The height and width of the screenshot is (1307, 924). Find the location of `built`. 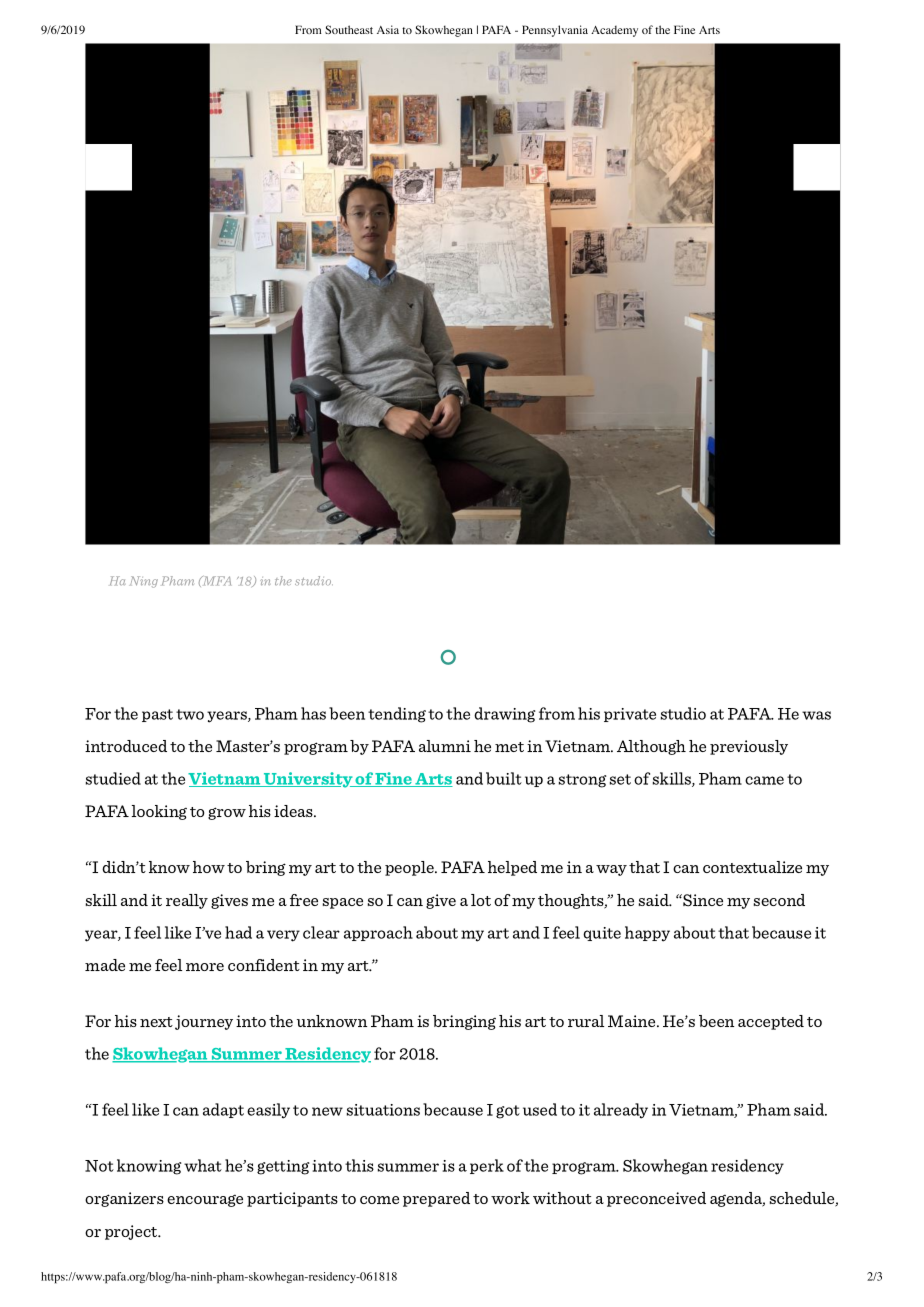

built is located at coordinates (504, 778).
